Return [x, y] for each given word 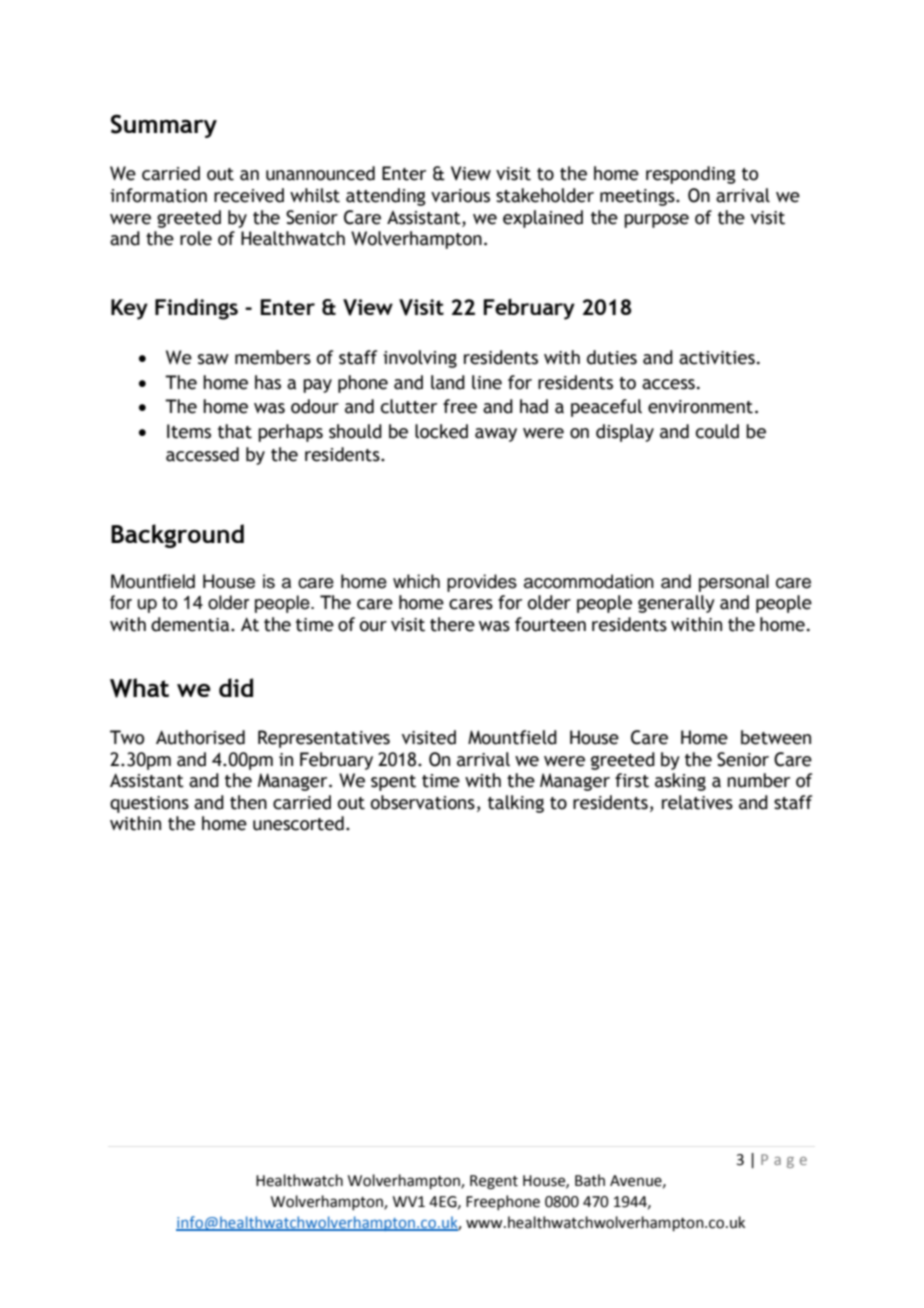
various [460, 196]
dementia [191, 624]
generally [676, 604]
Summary [164, 126]
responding [691, 175]
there [452, 624]
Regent [494, 1182]
